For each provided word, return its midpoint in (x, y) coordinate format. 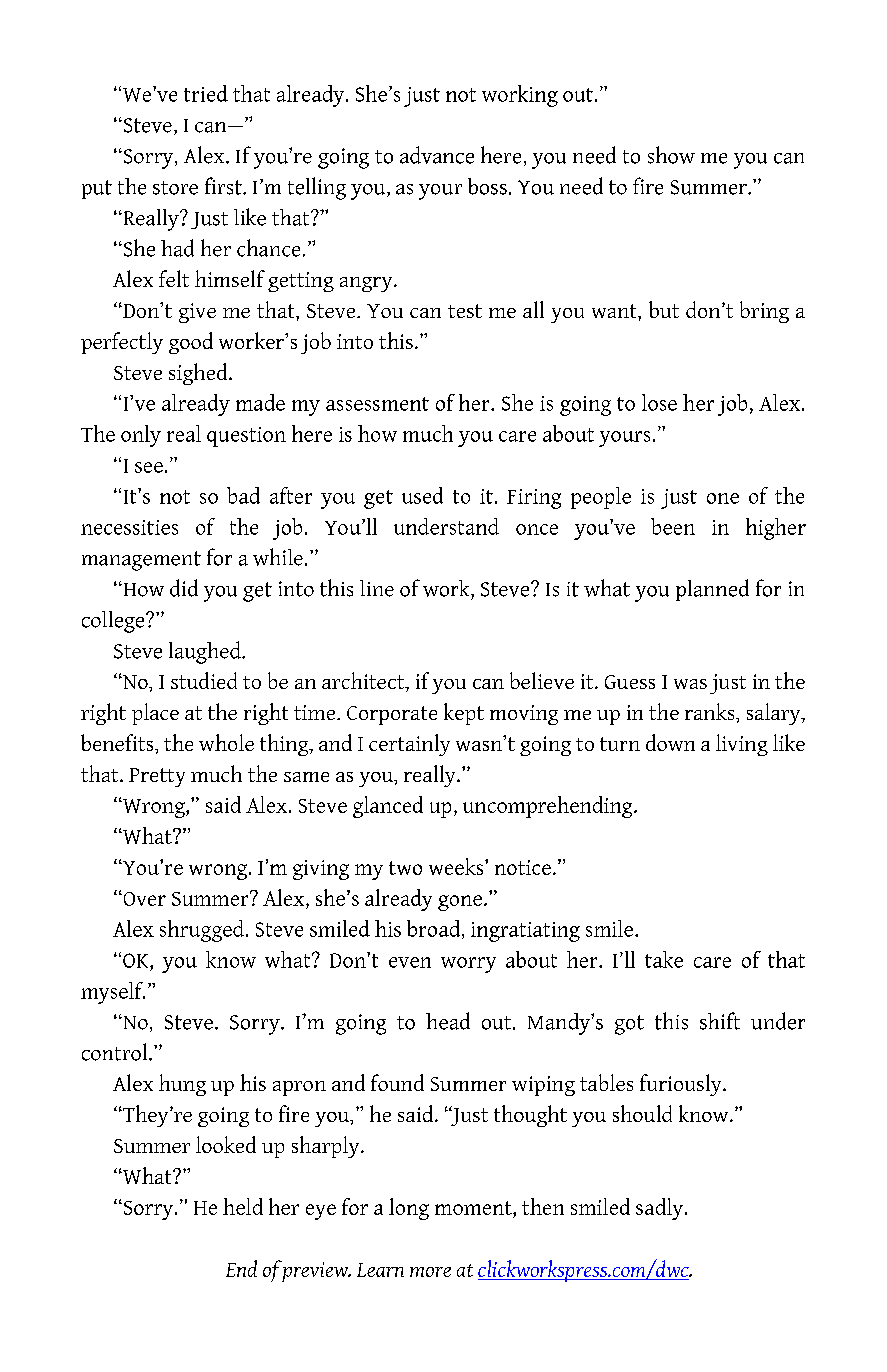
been (673, 526)
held (243, 1206)
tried (206, 93)
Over (143, 899)
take (664, 959)
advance (437, 155)
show (671, 155)
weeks (457, 866)
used (422, 495)
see (149, 467)
